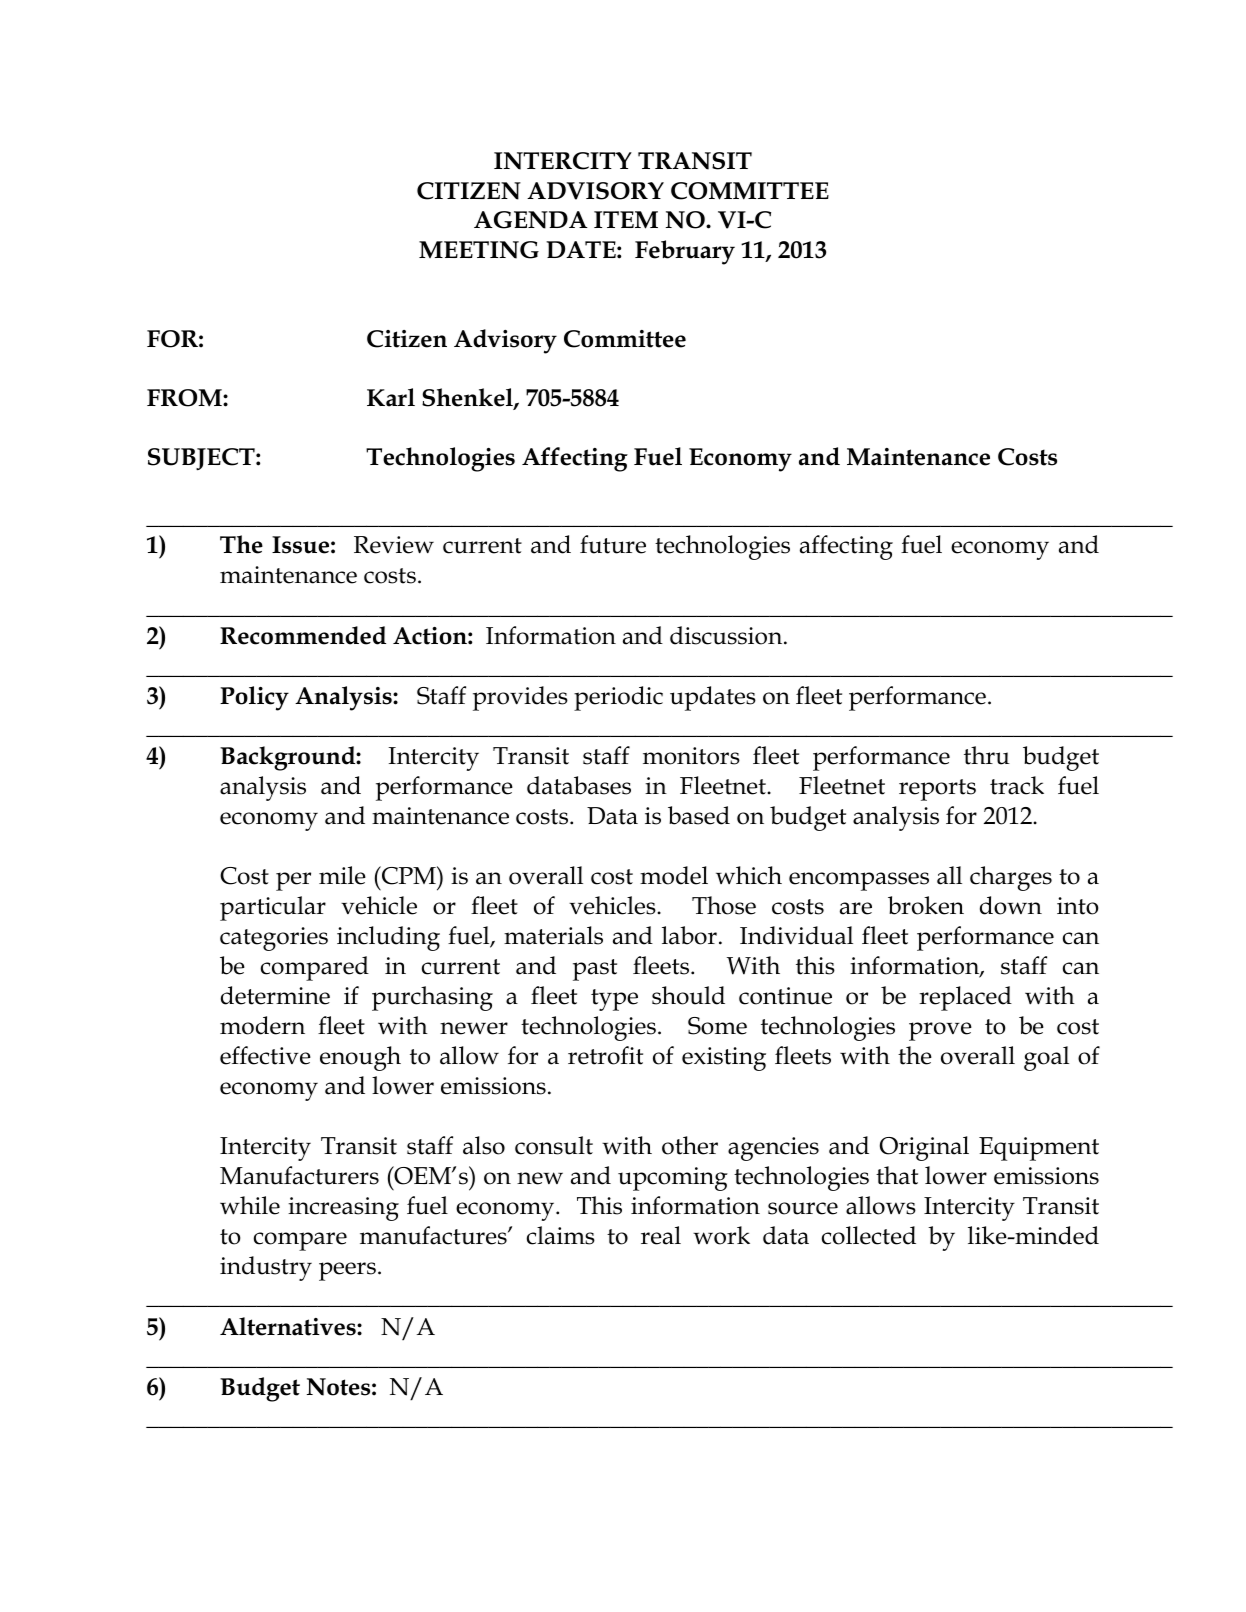 This screenshot has height=1612, width=1246. I want to click on past, so click(595, 970).
